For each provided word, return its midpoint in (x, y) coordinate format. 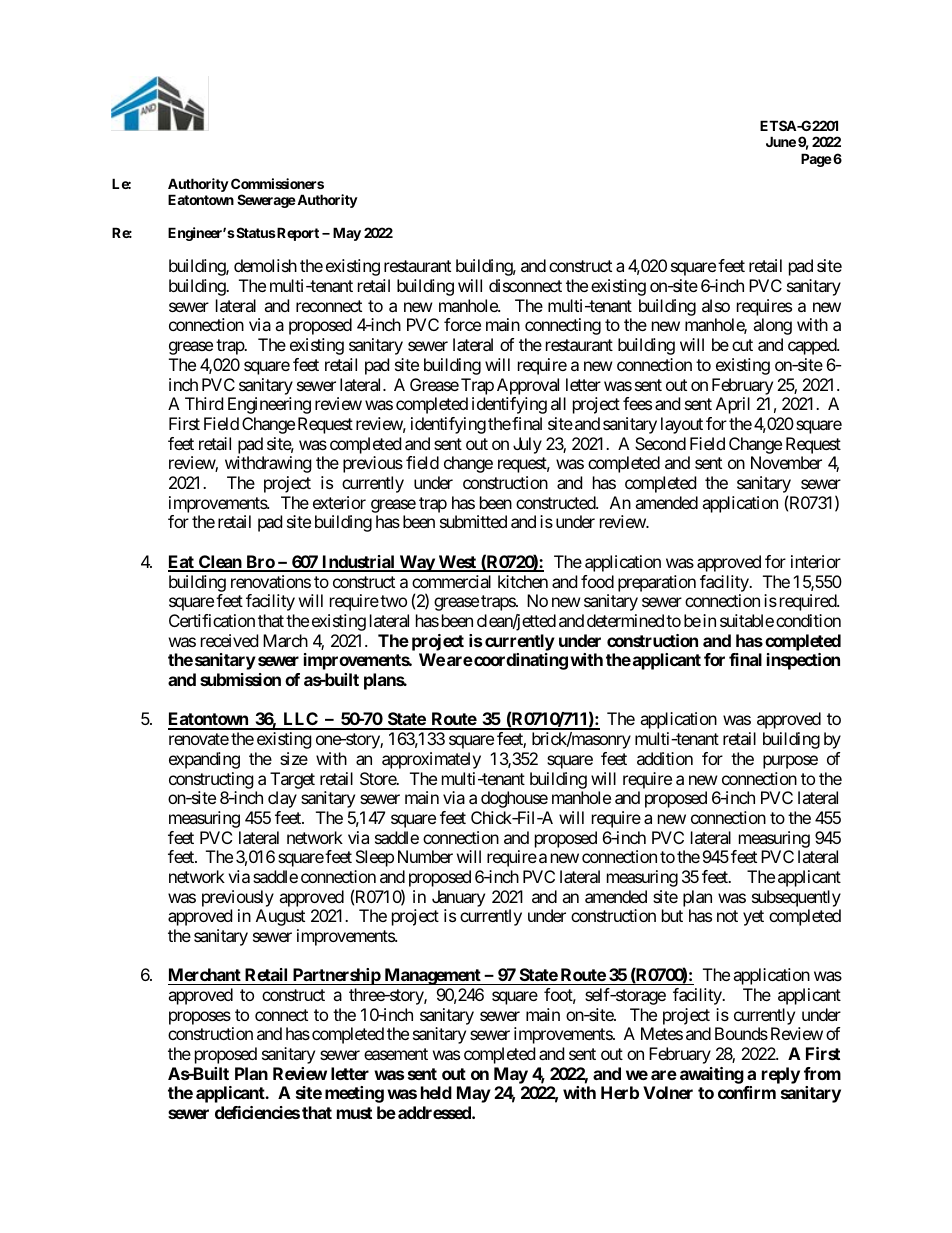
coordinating (520, 661)
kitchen (523, 581)
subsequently (796, 898)
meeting (354, 1094)
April (733, 405)
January (458, 898)
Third (204, 403)
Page (816, 160)
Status (255, 232)
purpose (790, 762)
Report (297, 234)
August (280, 917)
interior (816, 561)
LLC (300, 720)
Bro (260, 563)
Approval (528, 386)
